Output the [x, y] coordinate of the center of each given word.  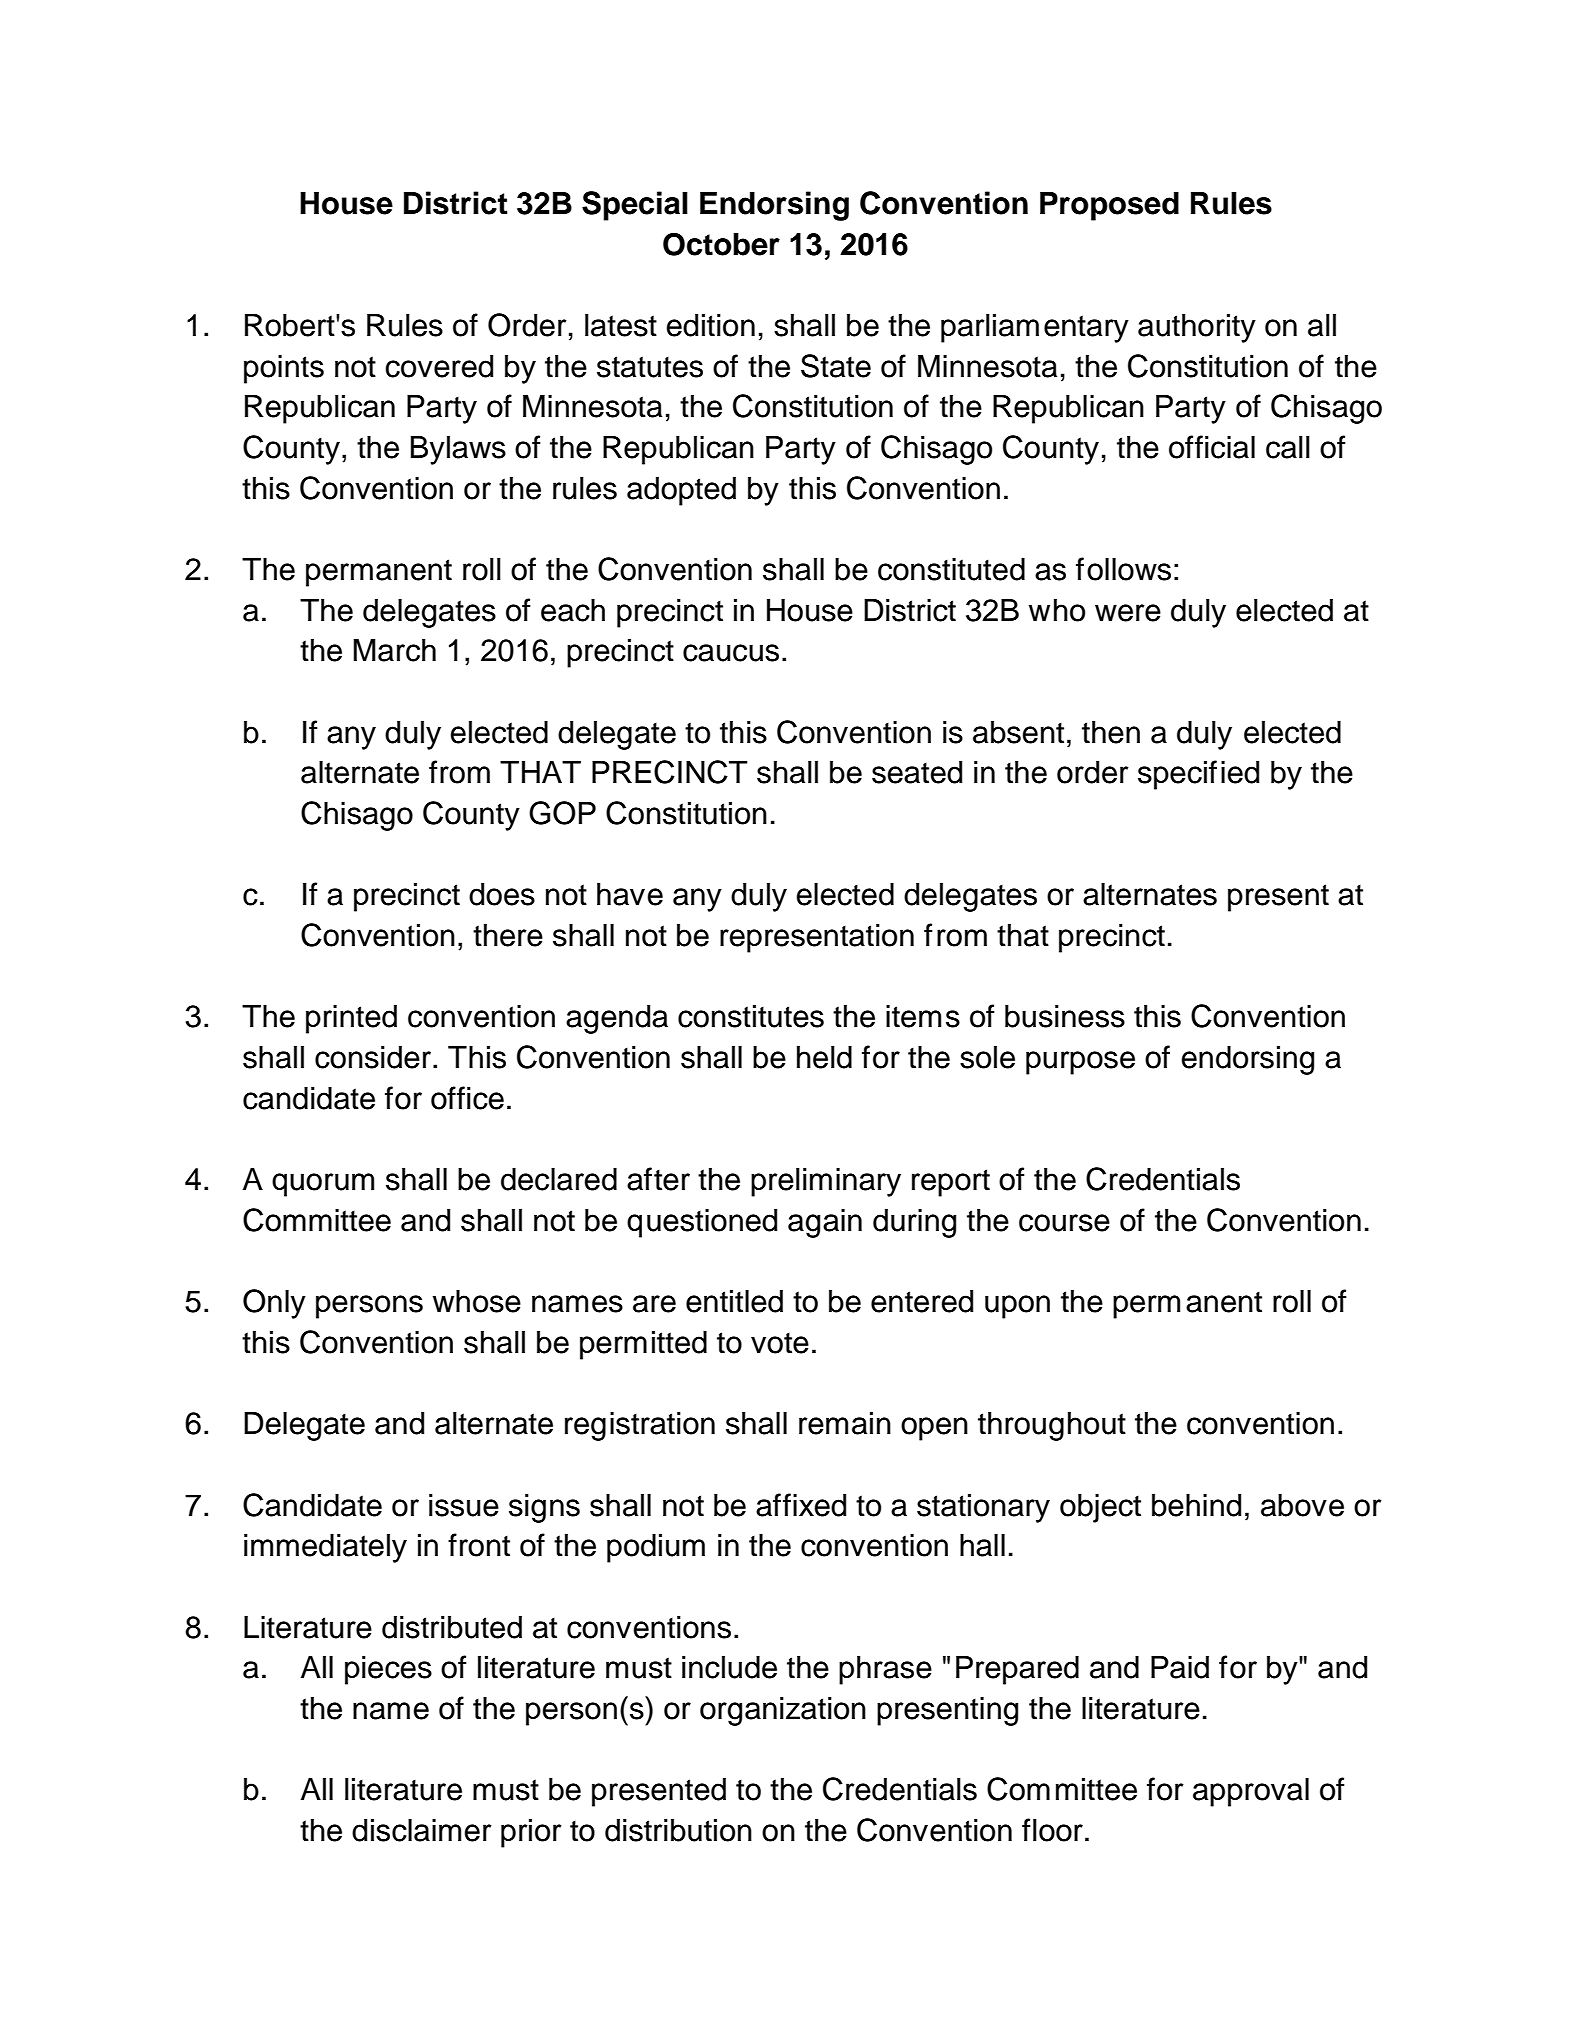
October [721, 244]
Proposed [1109, 206]
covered [439, 366]
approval [1251, 1792]
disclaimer [422, 1830]
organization [783, 1711]
